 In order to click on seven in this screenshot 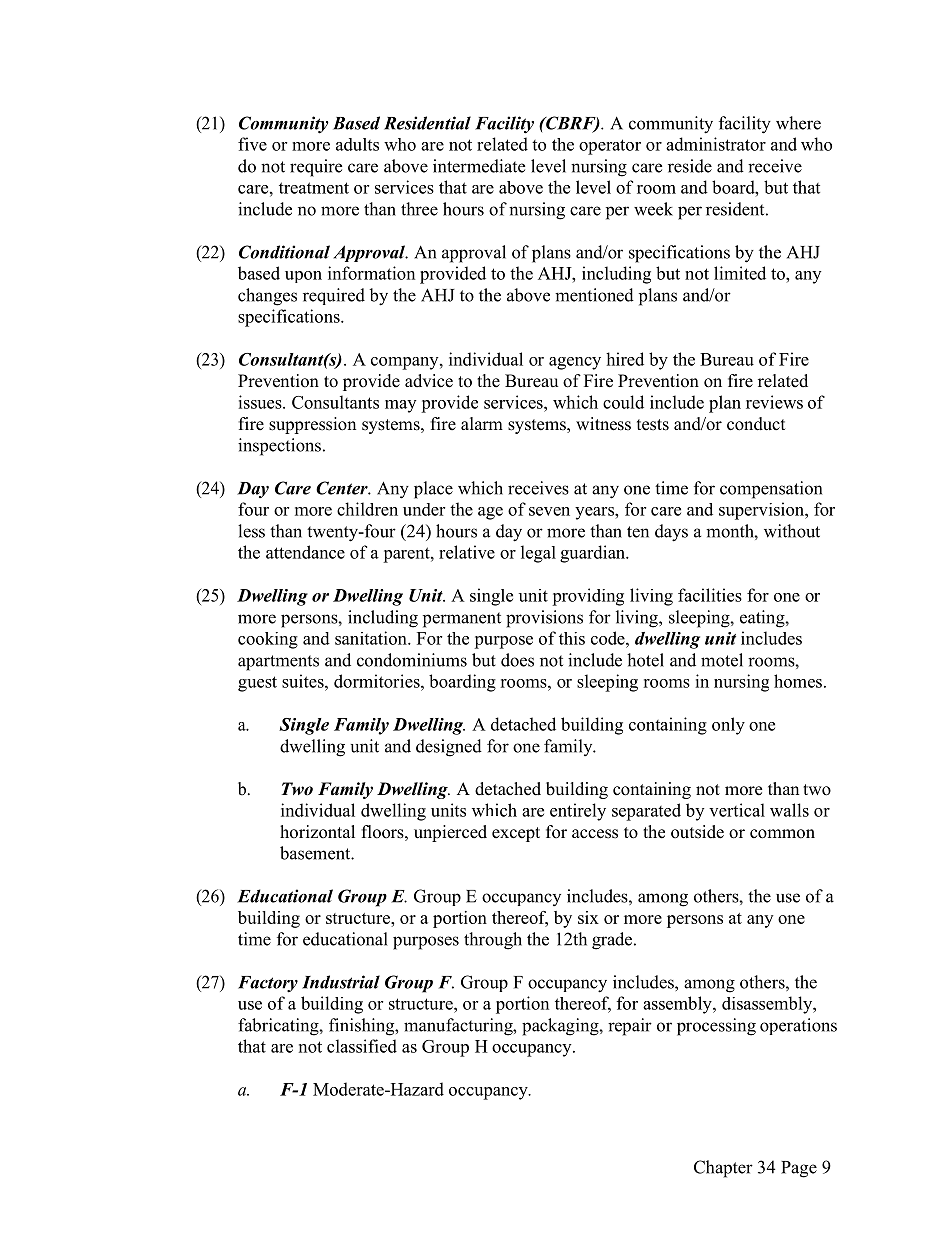, I will do `click(549, 511)`.
